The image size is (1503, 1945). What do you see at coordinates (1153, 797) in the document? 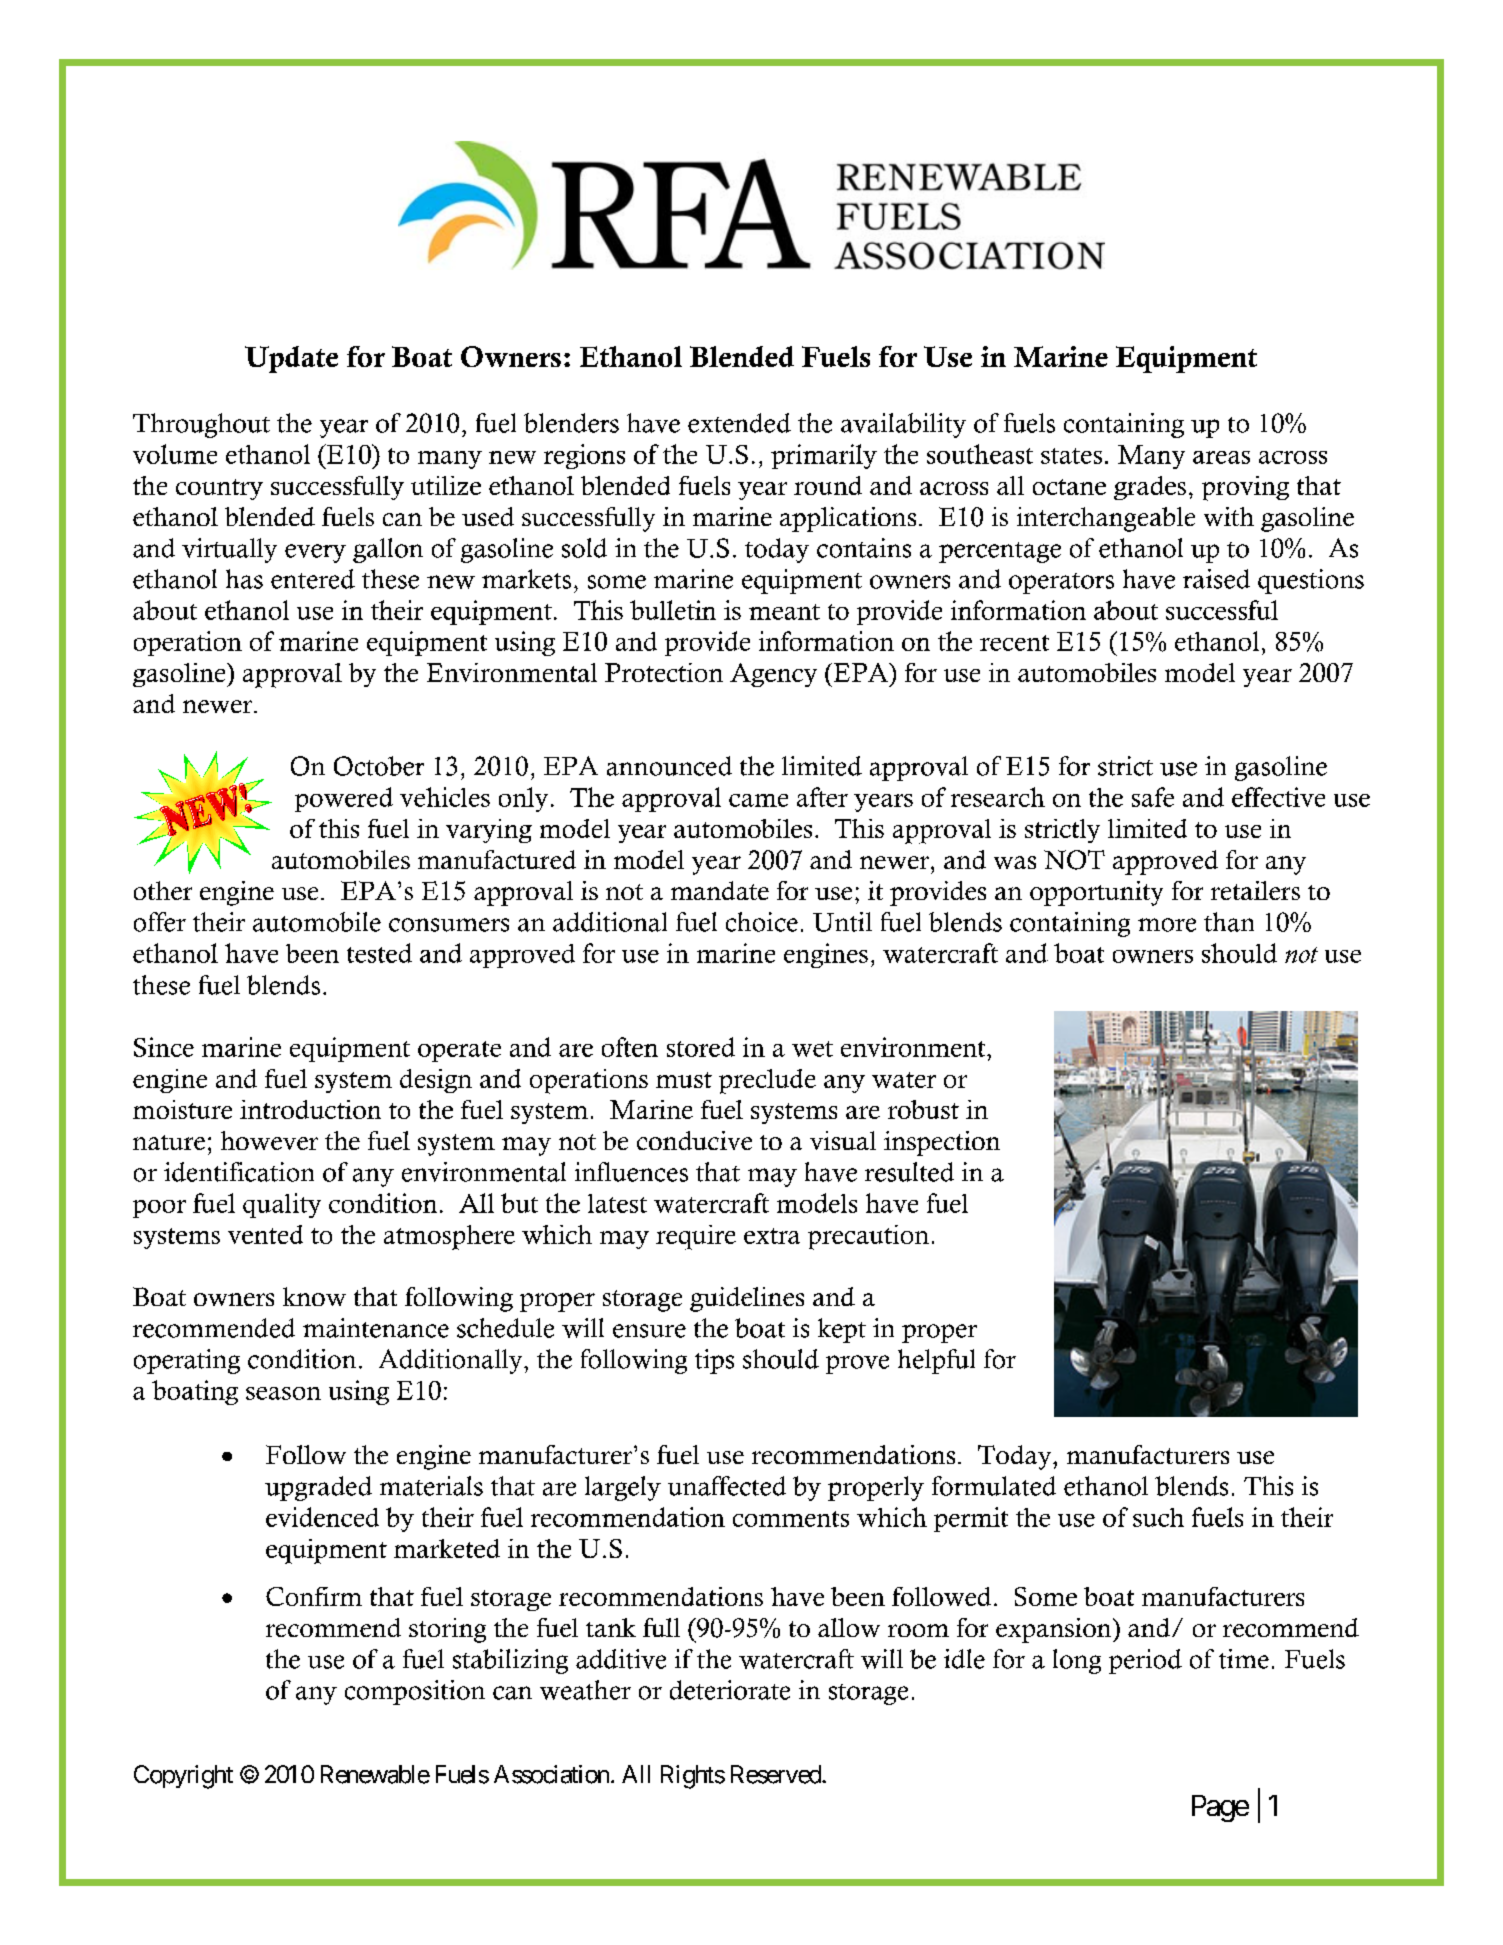
I see `safe` at bounding box center [1153, 797].
